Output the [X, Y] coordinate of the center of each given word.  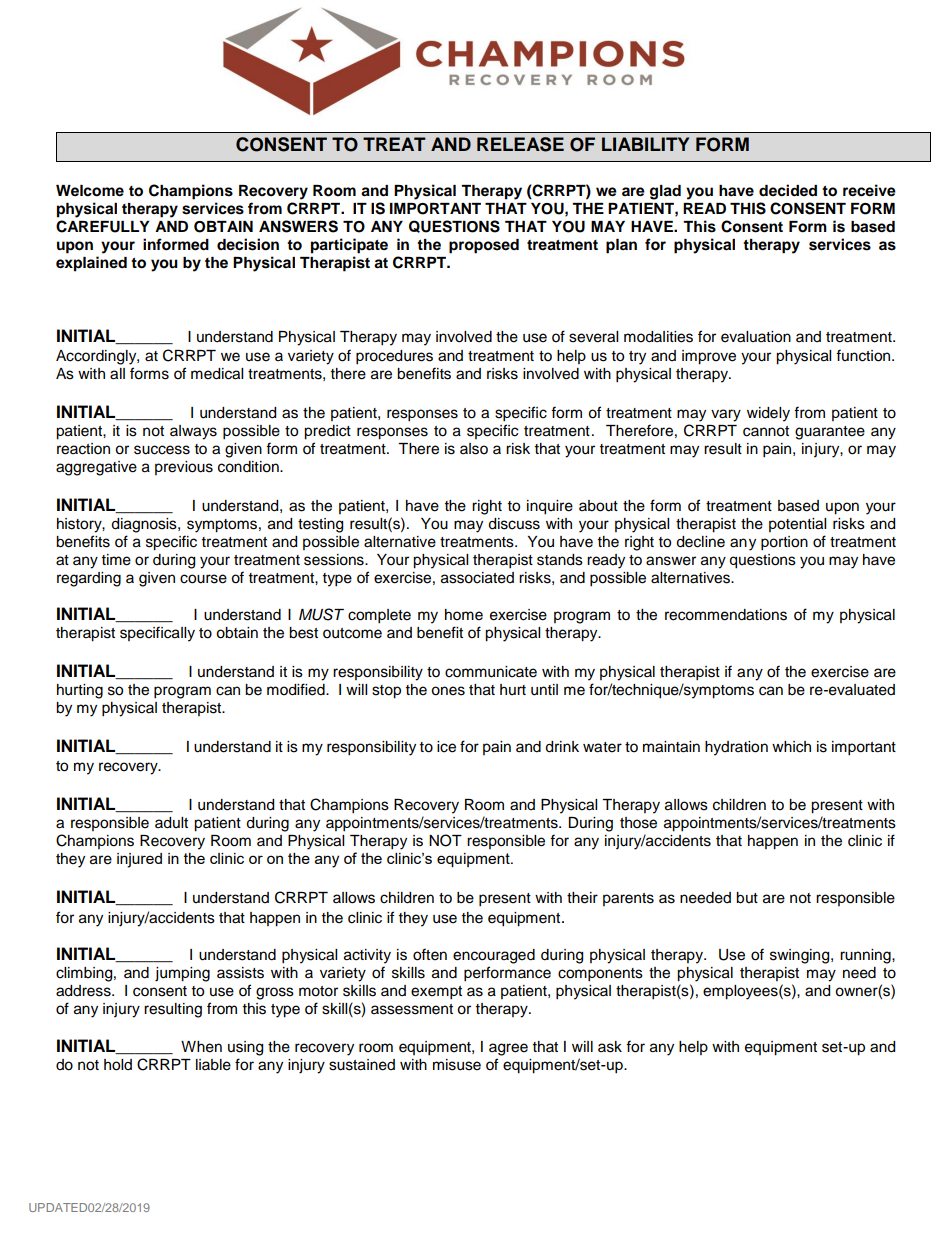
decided [788, 190]
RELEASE [520, 144]
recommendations [726, 615]
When [201, 1047]
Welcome [90, 191]
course [203, 579]
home [464, 615]
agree [508, 1049]
